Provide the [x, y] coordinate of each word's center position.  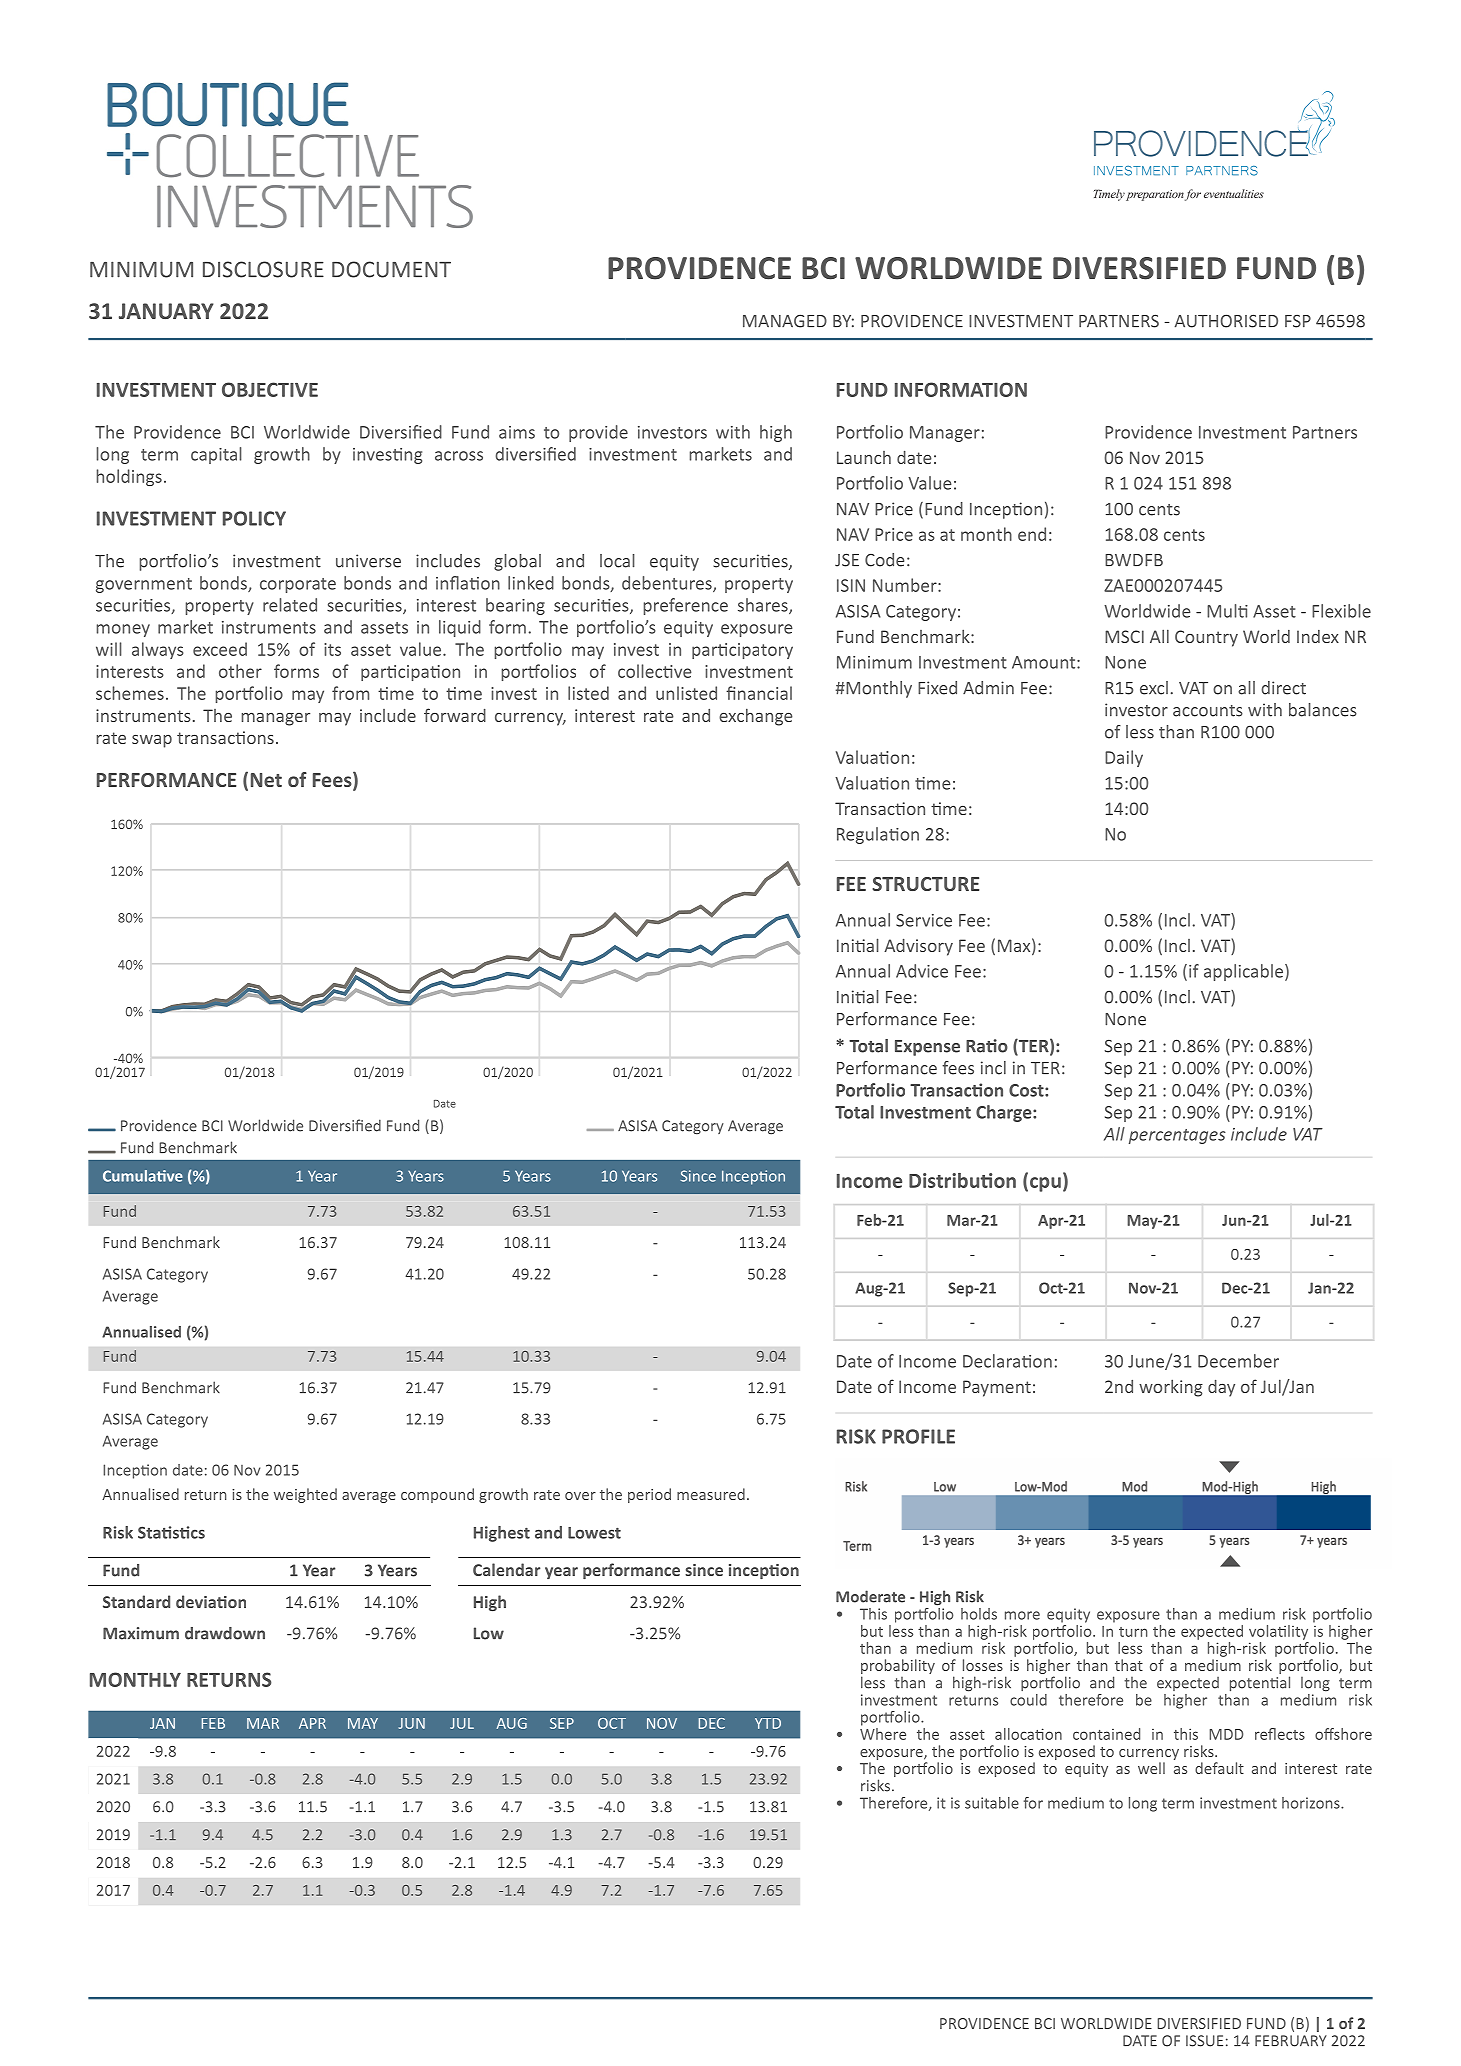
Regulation [878, 835]
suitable [992, 1803]
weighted [305, 1495]
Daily [1124, 758]
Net [266, 780]
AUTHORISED [1226, 321]
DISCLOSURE [263, 269]
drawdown [225, 1633]
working [1171, 1388]
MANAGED [785, 321]
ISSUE [1204, 2041]
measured [711, 1494]
